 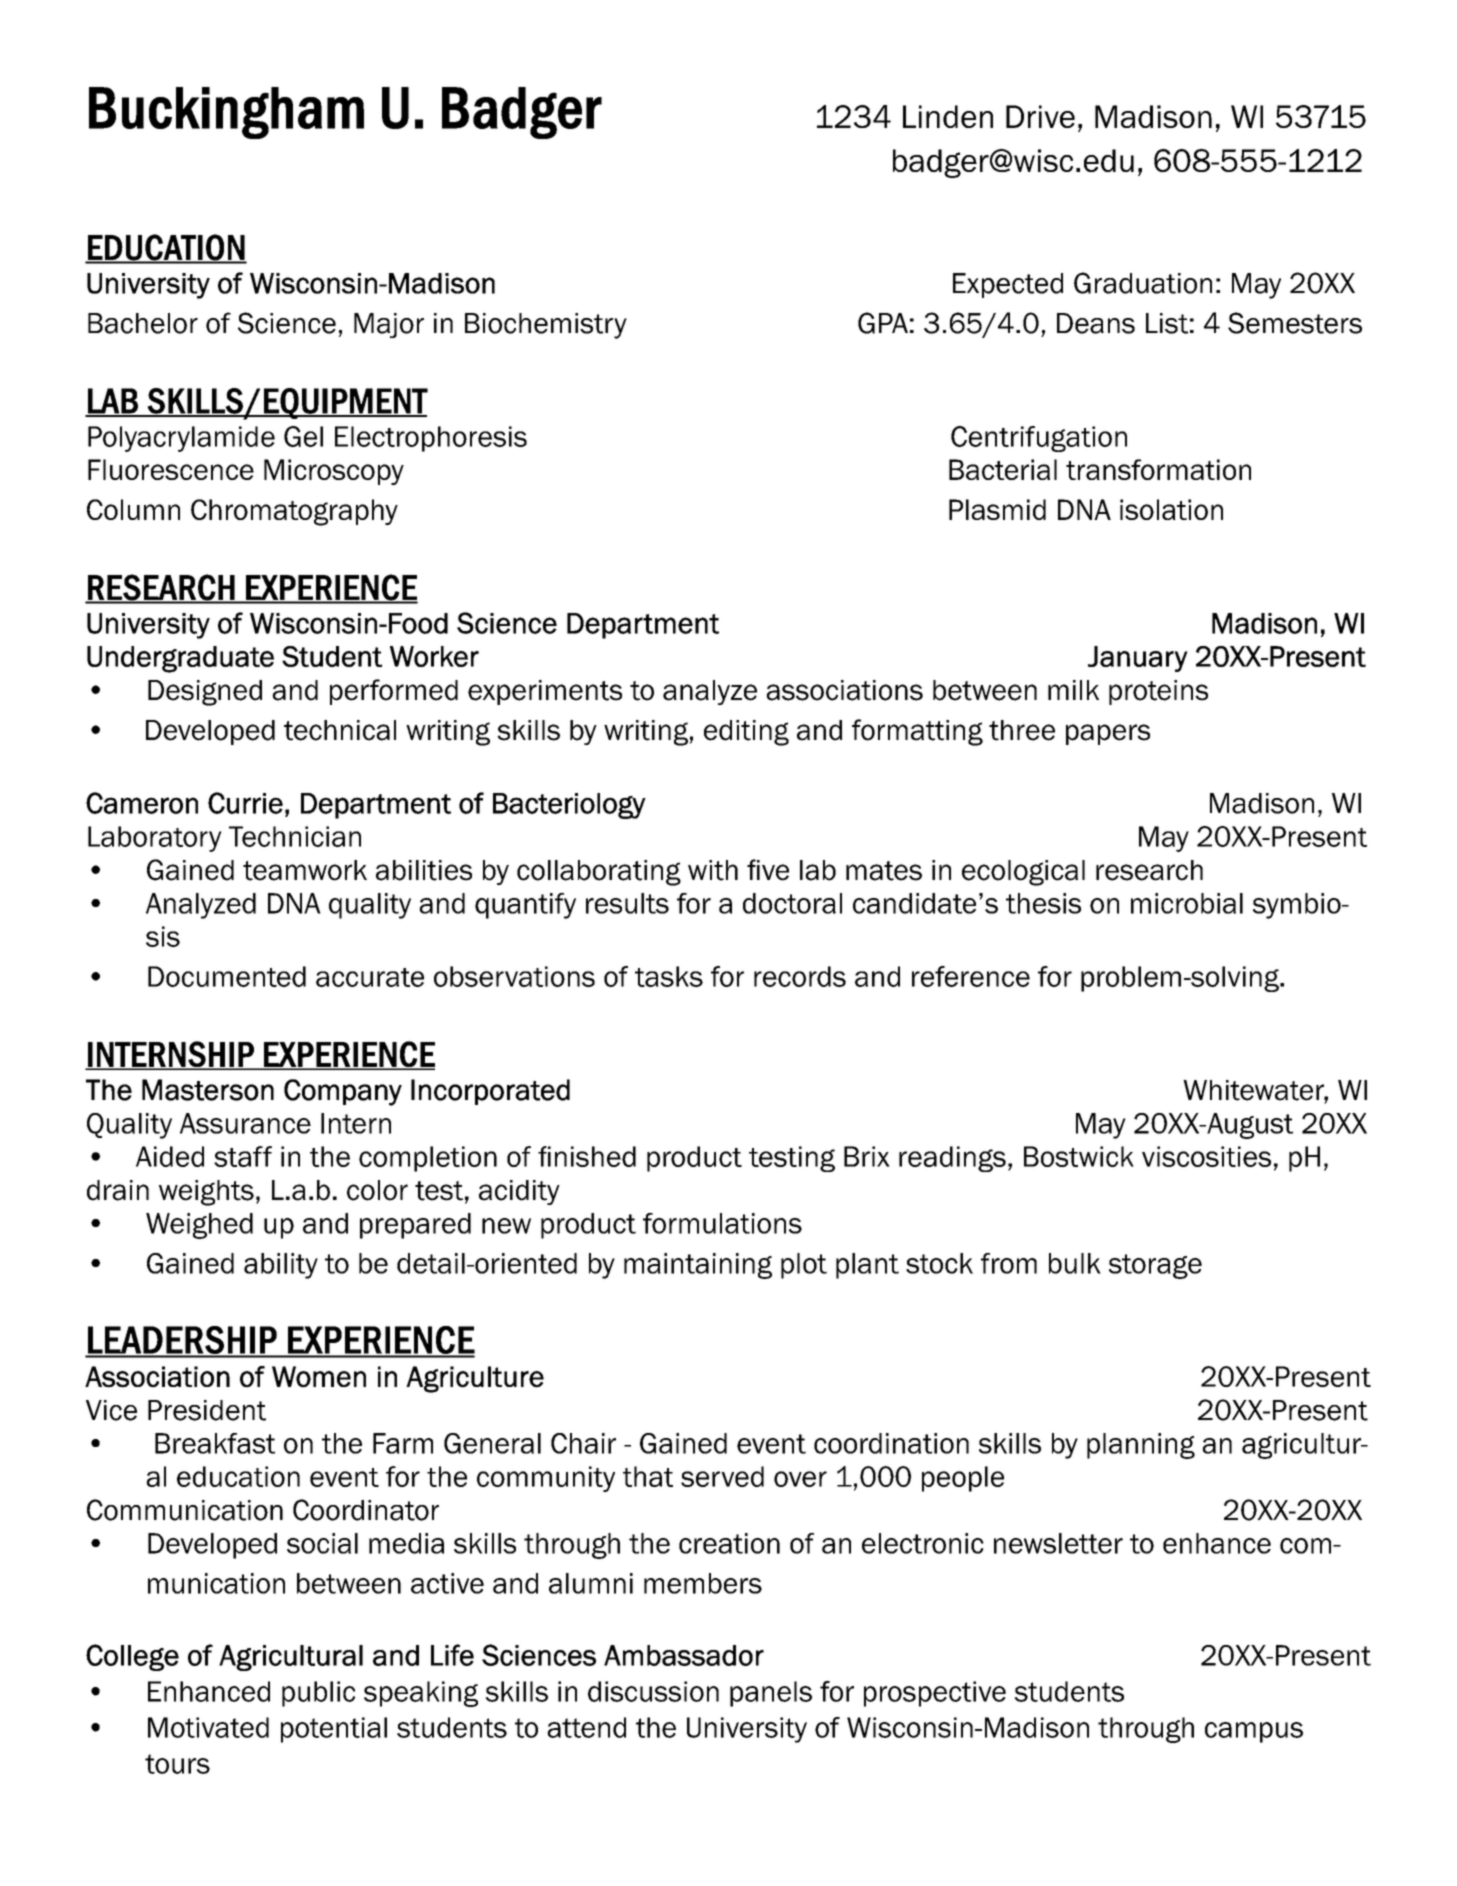 I want to click on editing, so click(x=746, y=733).
